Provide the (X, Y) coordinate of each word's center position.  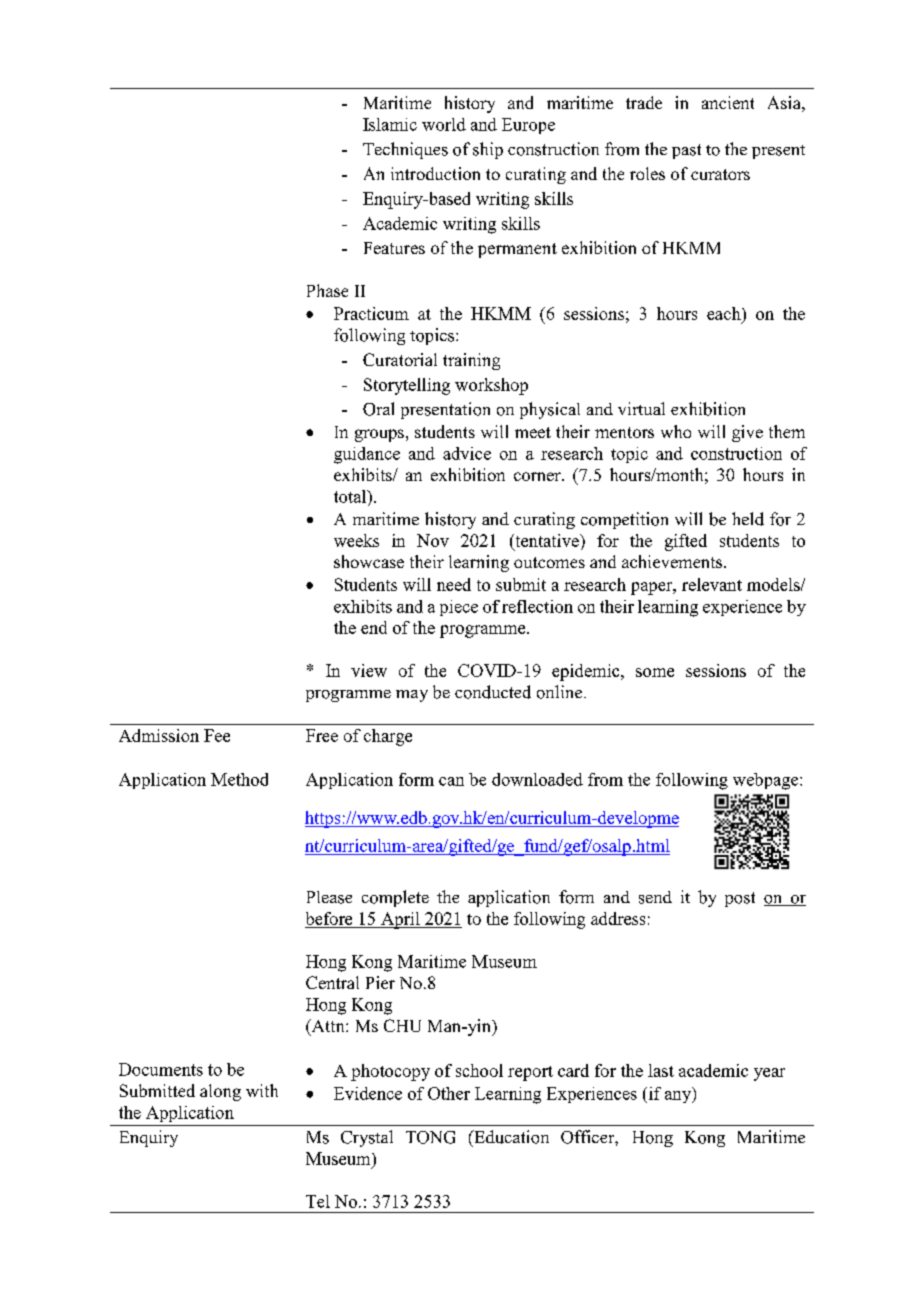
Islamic (390, 124)
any (679, 1097)
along (220, 1092)
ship (488, 150)
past (686, 151)
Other (449, 1093)
